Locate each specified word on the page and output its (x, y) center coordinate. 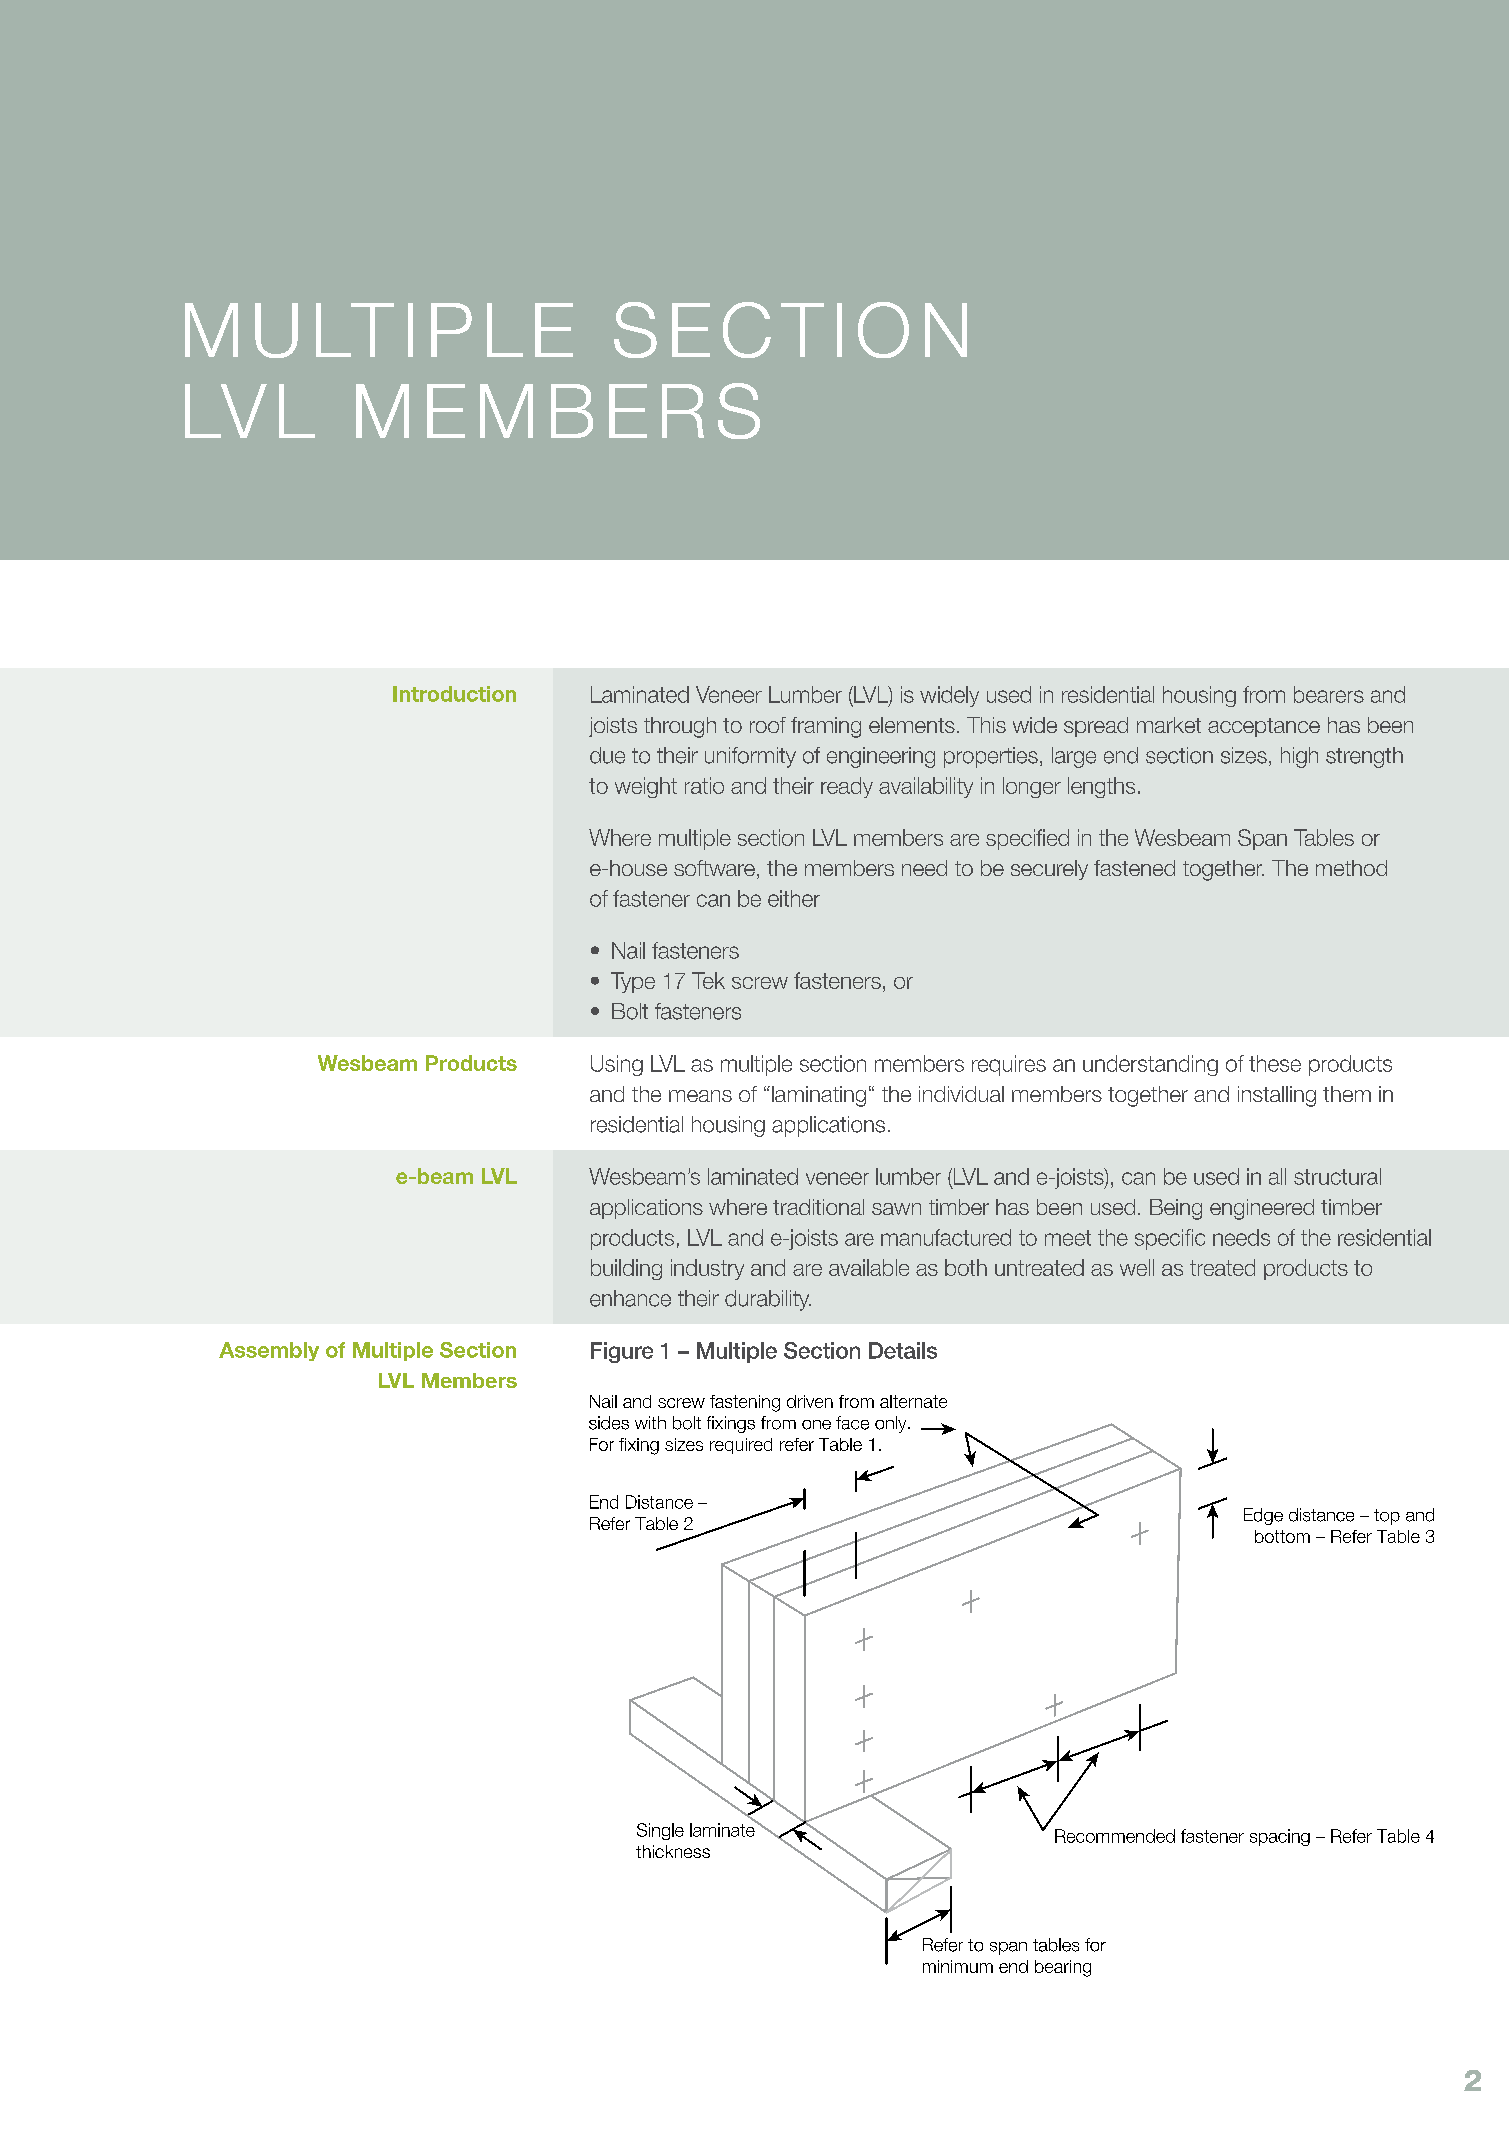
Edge (1263, 1516)
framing (826, 727)
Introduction (454, 694)
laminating (819, 1096)
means (700, 1096)
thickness (673, 1851)
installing (1277, 1096)
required (741, 1446)
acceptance (1264, 727)
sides (609, 1423)
